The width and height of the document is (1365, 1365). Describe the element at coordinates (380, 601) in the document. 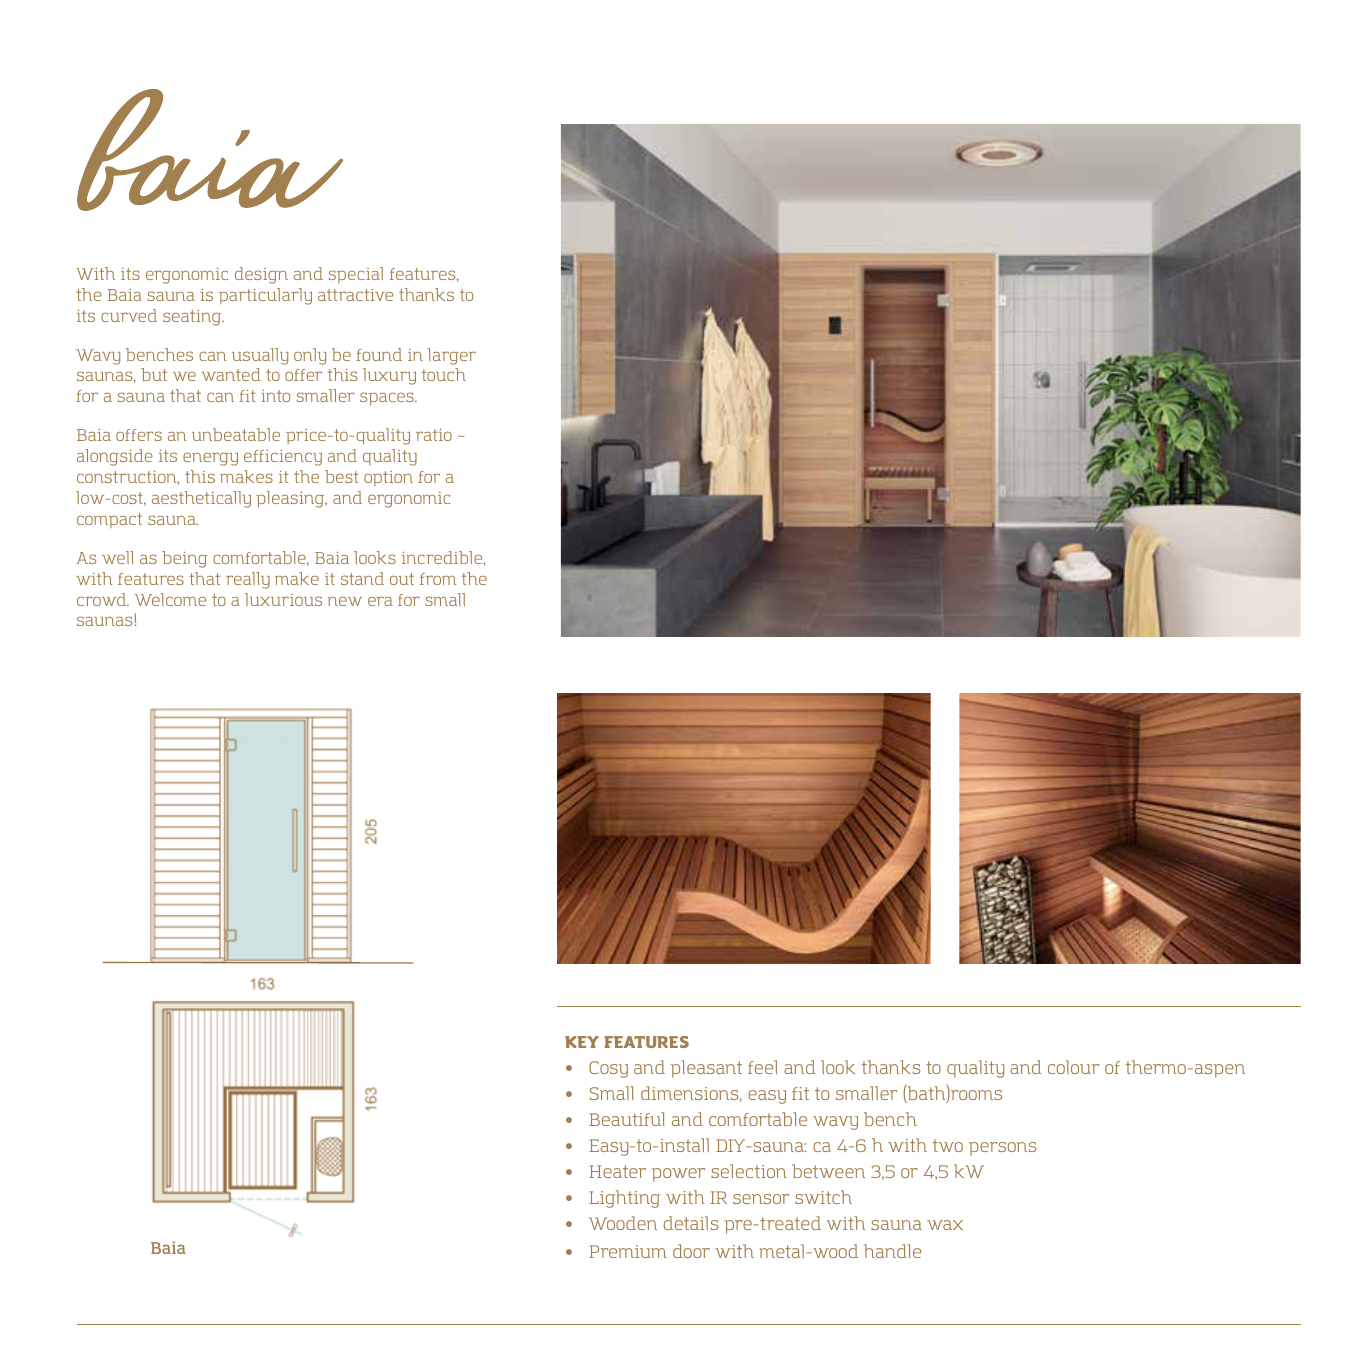

I see `era` at that location.
